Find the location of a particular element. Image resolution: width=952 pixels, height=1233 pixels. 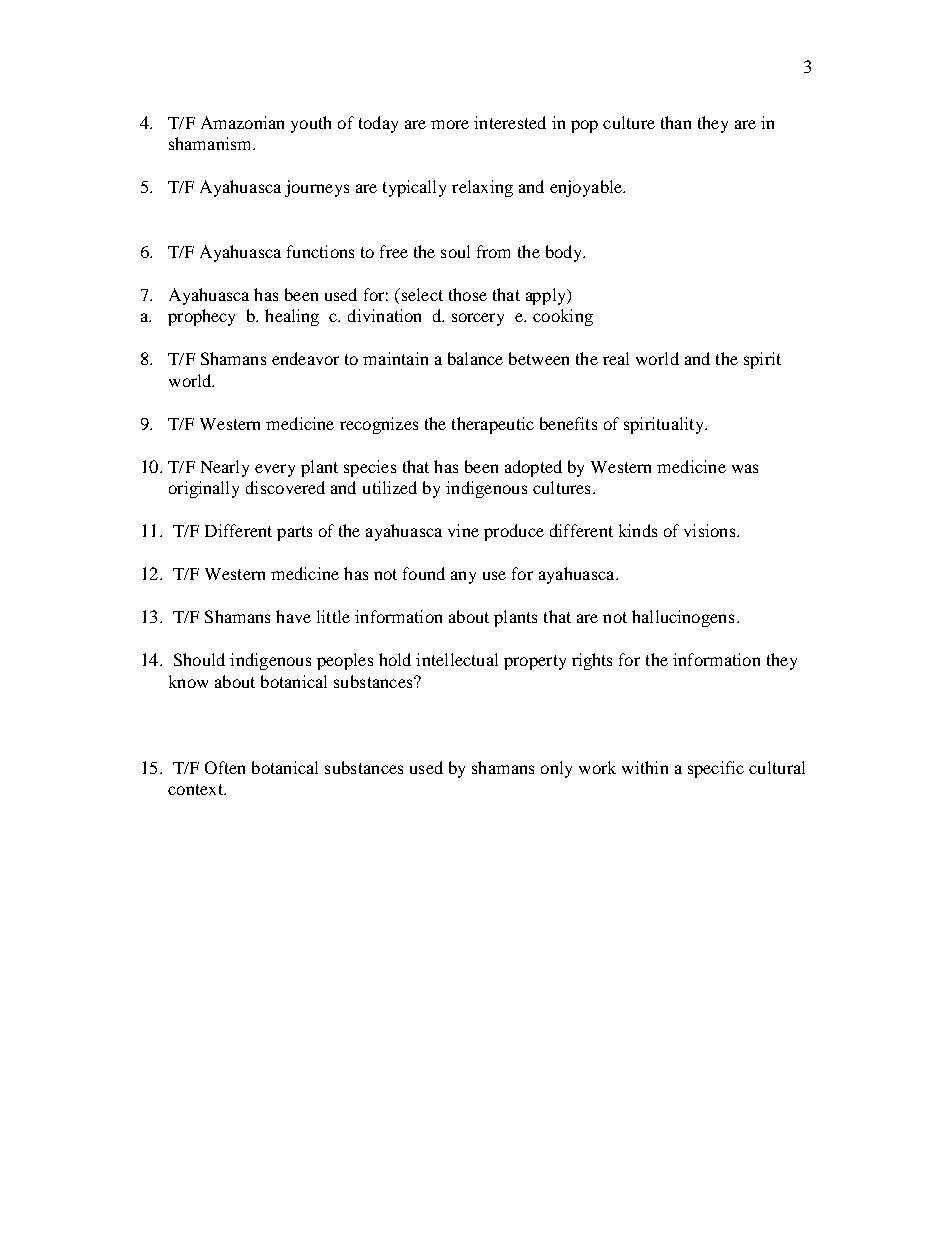

any is located at coordinates (463, 577).
